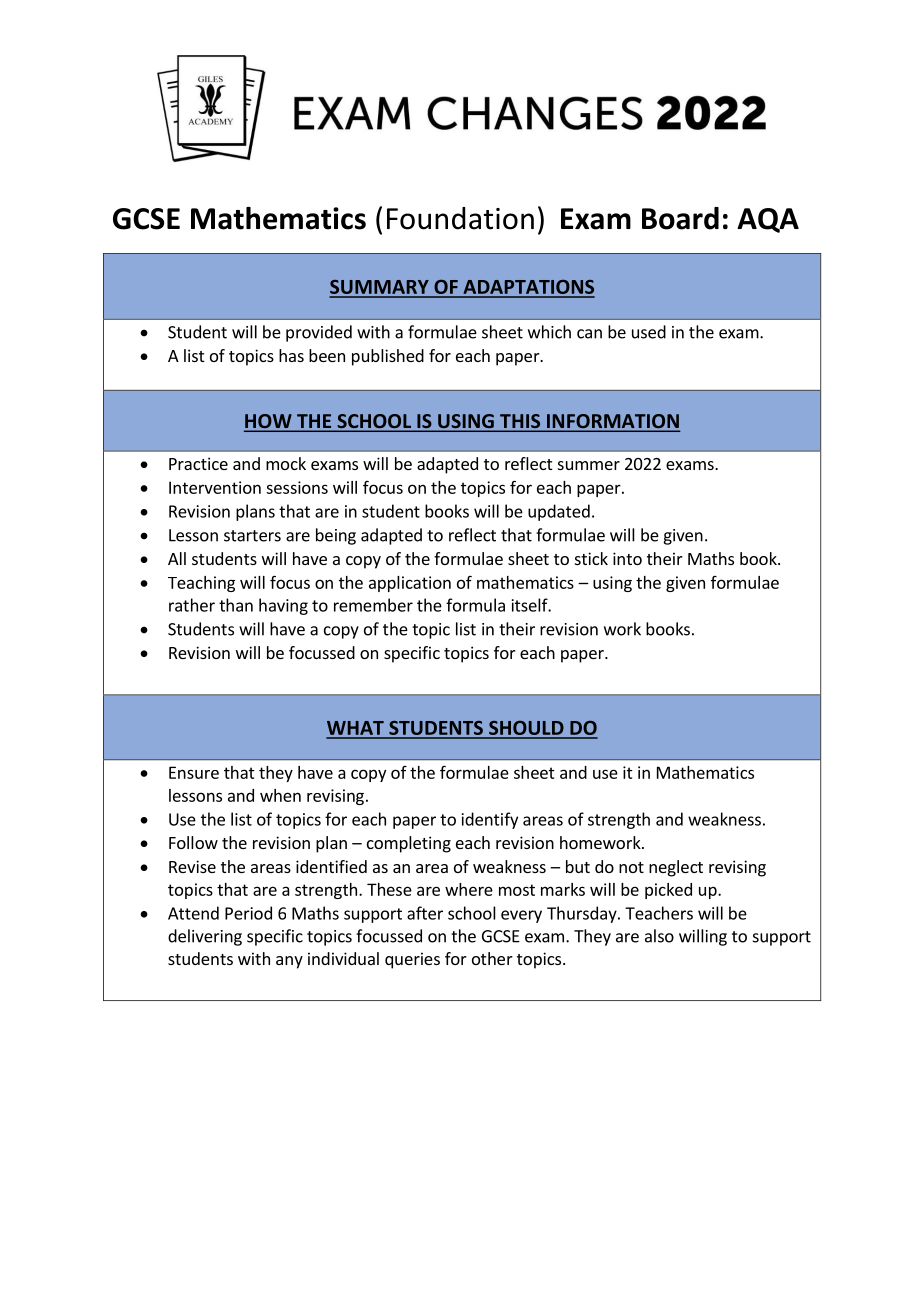 This page has height=1308, width=924. I want to click on Foundation, so click(460, 218).
